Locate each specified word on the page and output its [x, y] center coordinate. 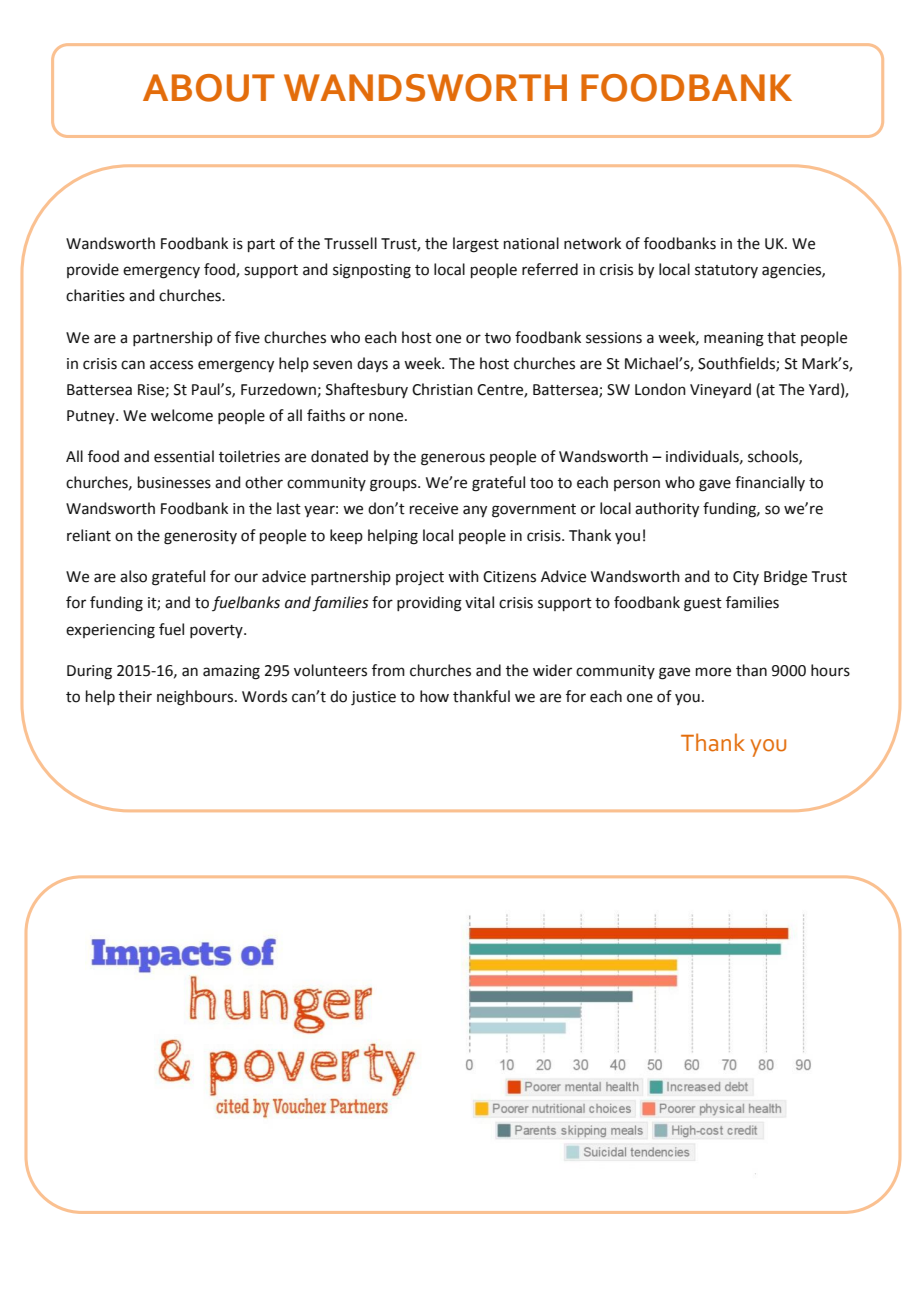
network [592, 243]
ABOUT [209, 88]
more [713, 672]
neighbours [196, 698]
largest [476, 245]
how [434, 696]
